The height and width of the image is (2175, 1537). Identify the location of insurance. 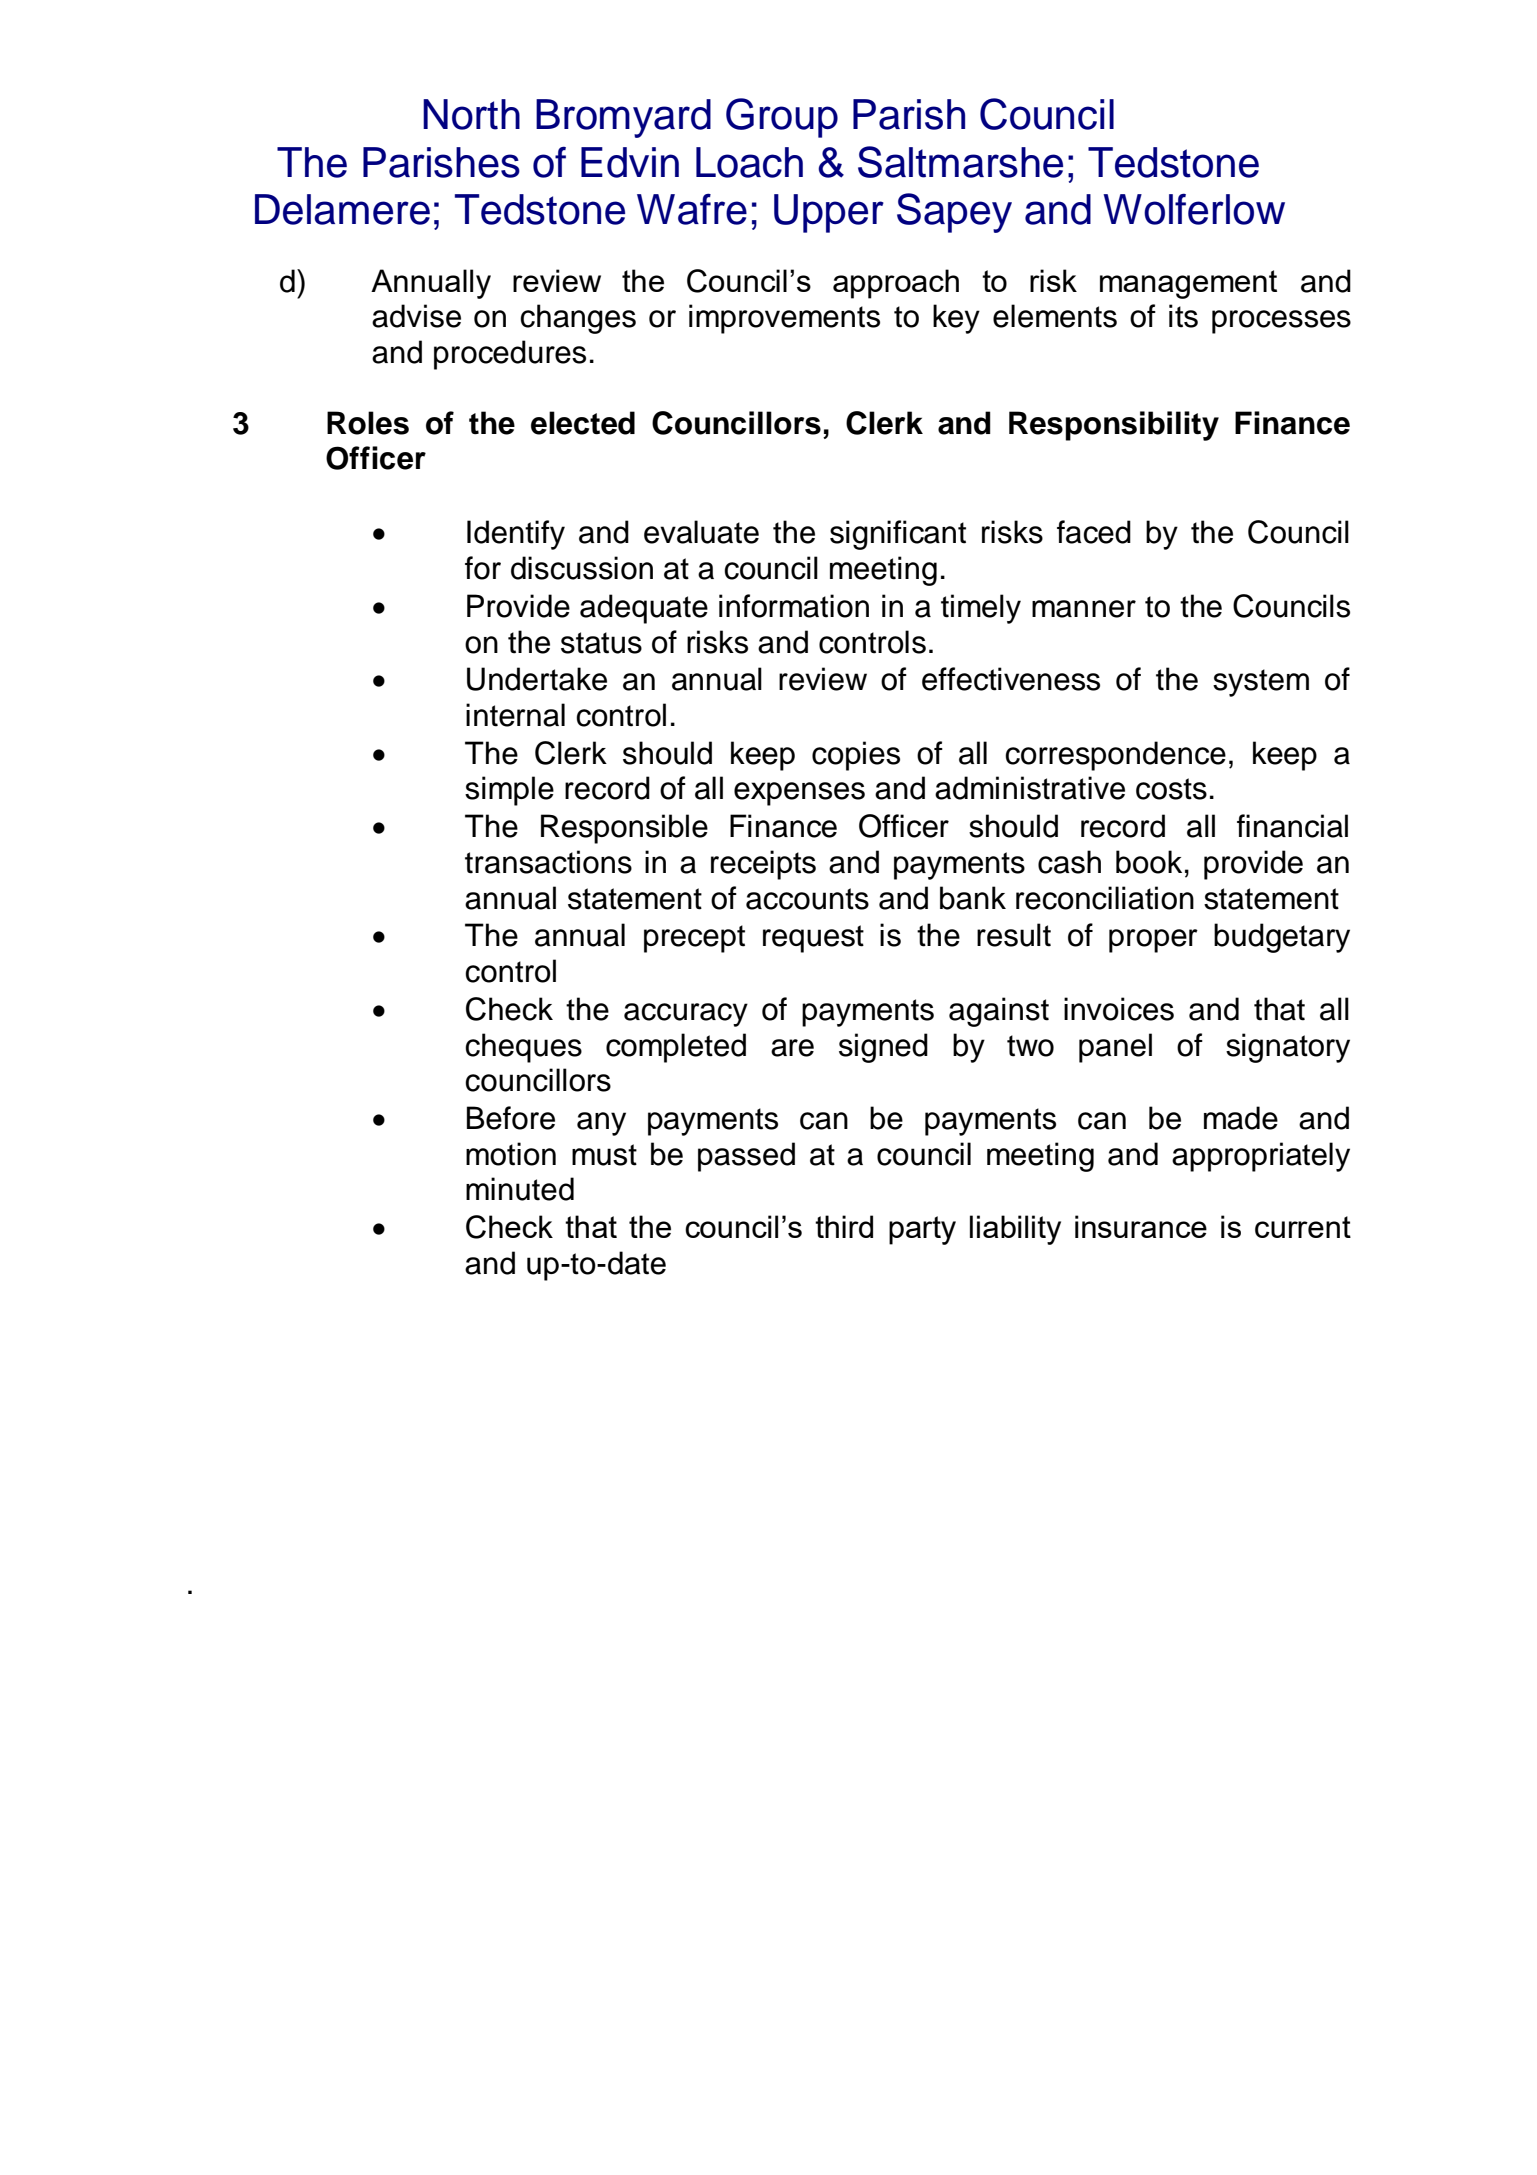
(1141, 1226).
